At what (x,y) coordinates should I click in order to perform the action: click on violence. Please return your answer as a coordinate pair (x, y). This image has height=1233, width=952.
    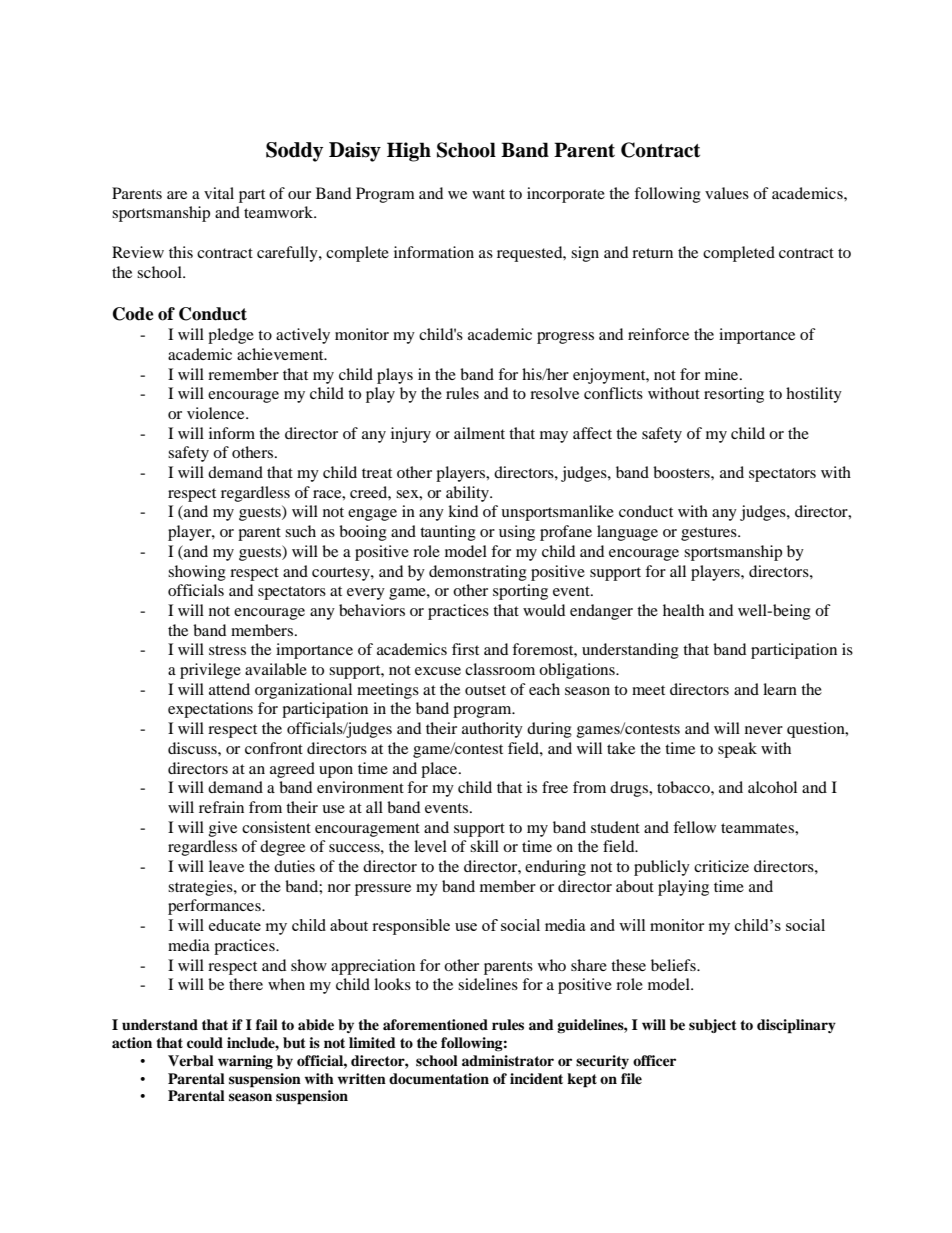
    Looking at the image, I should click on (217, 413).
